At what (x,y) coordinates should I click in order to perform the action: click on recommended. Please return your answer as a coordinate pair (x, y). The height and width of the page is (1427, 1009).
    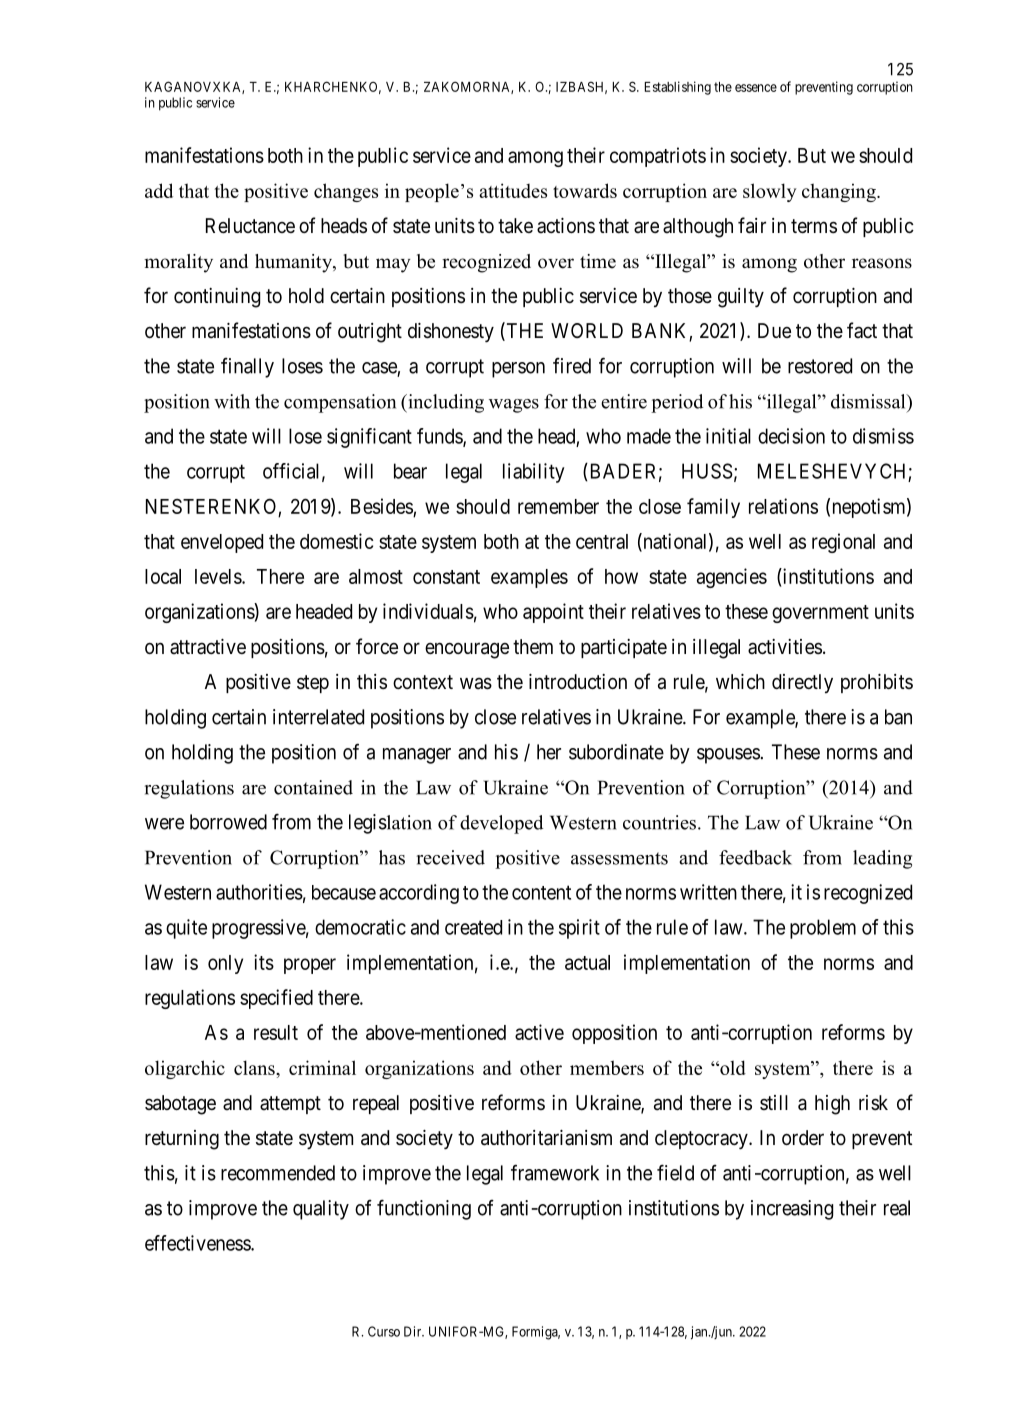
    Looking at the image, I should click on (278, 1173).
